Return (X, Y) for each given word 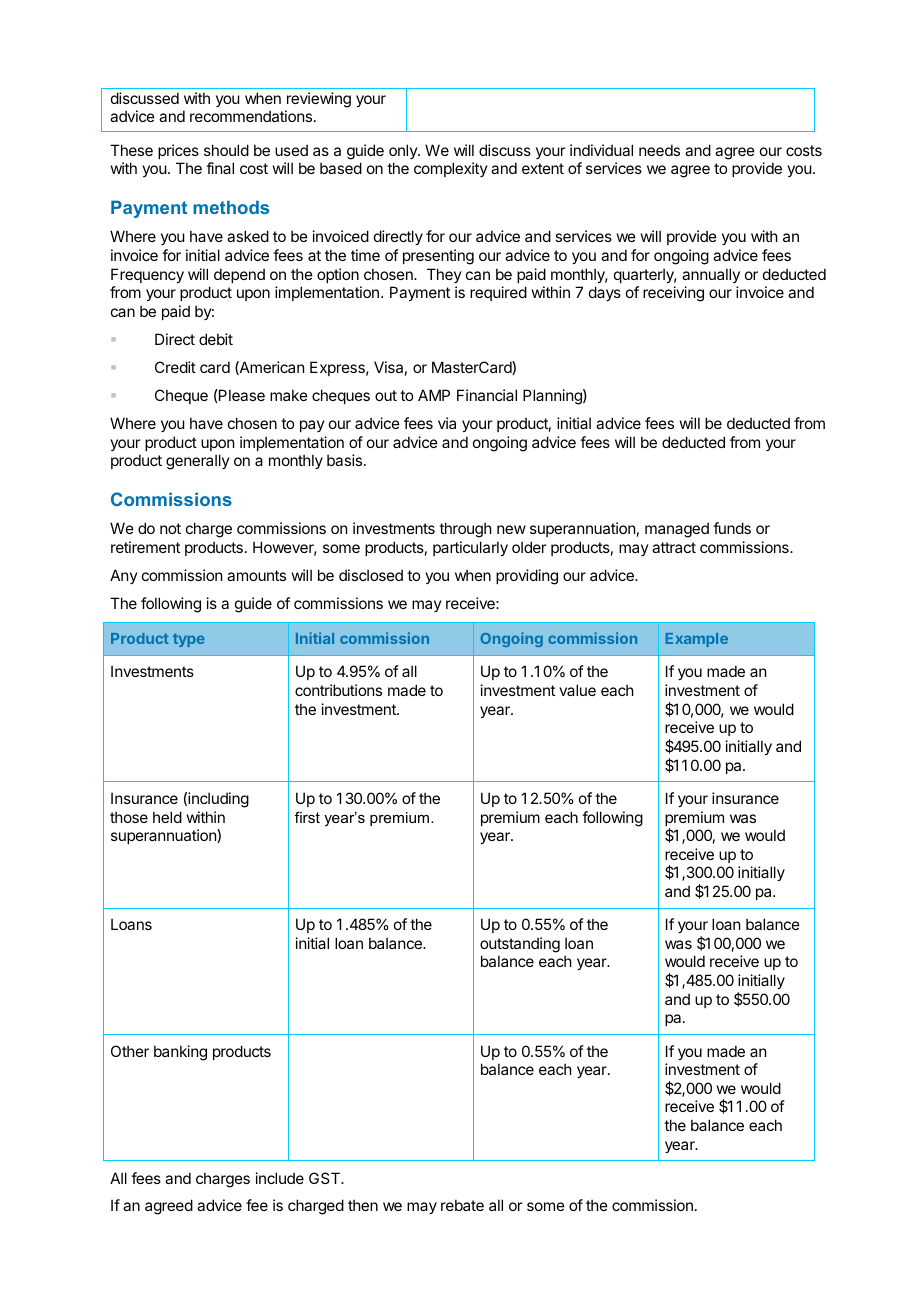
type (189, 640)
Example (697, 640)
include (280, 1178)
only (404, 151)
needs (659, 150)
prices (178, 151)
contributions (338, 690)
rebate (462, 1205)
